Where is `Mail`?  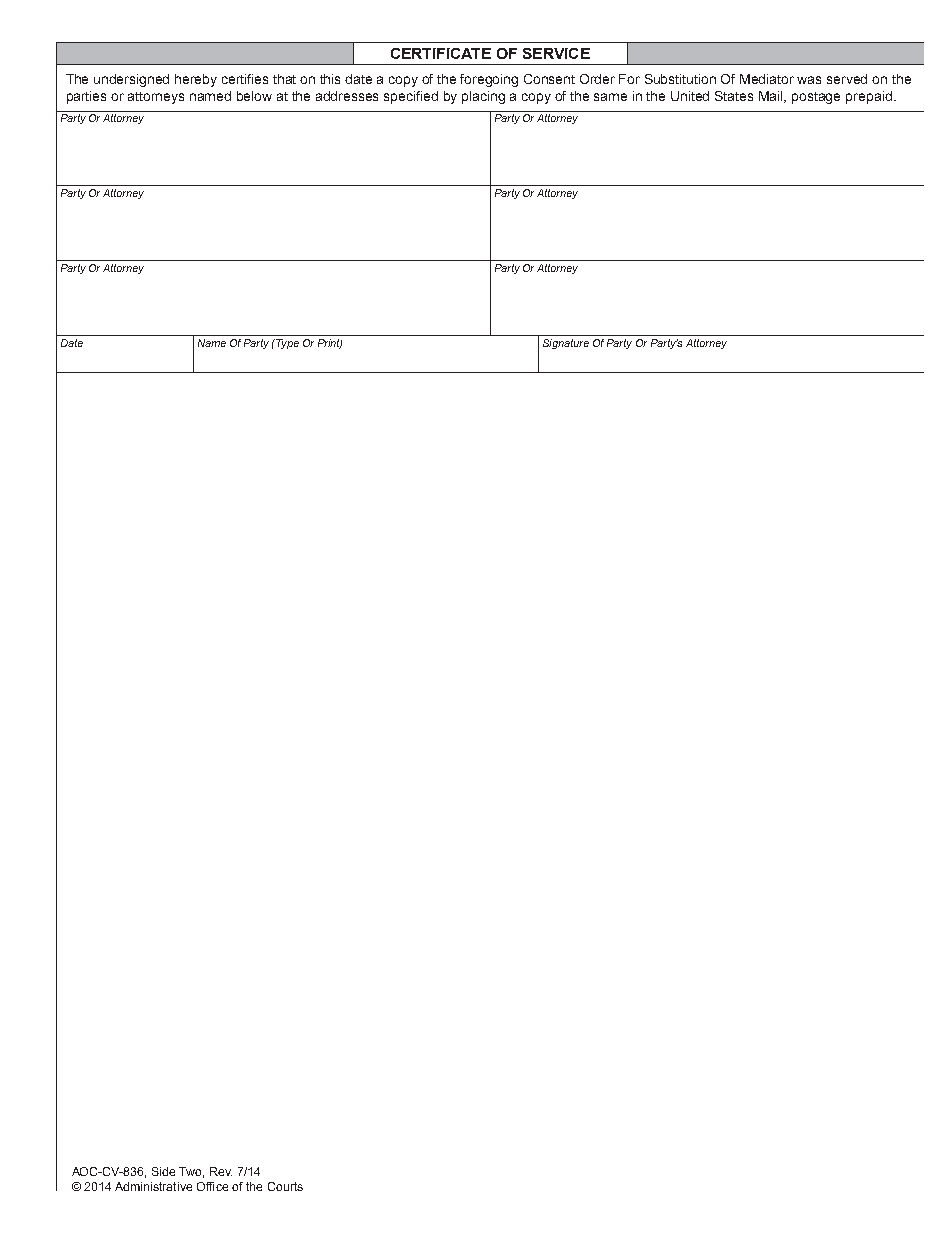
Mail is located at coordinates (772, 97).
